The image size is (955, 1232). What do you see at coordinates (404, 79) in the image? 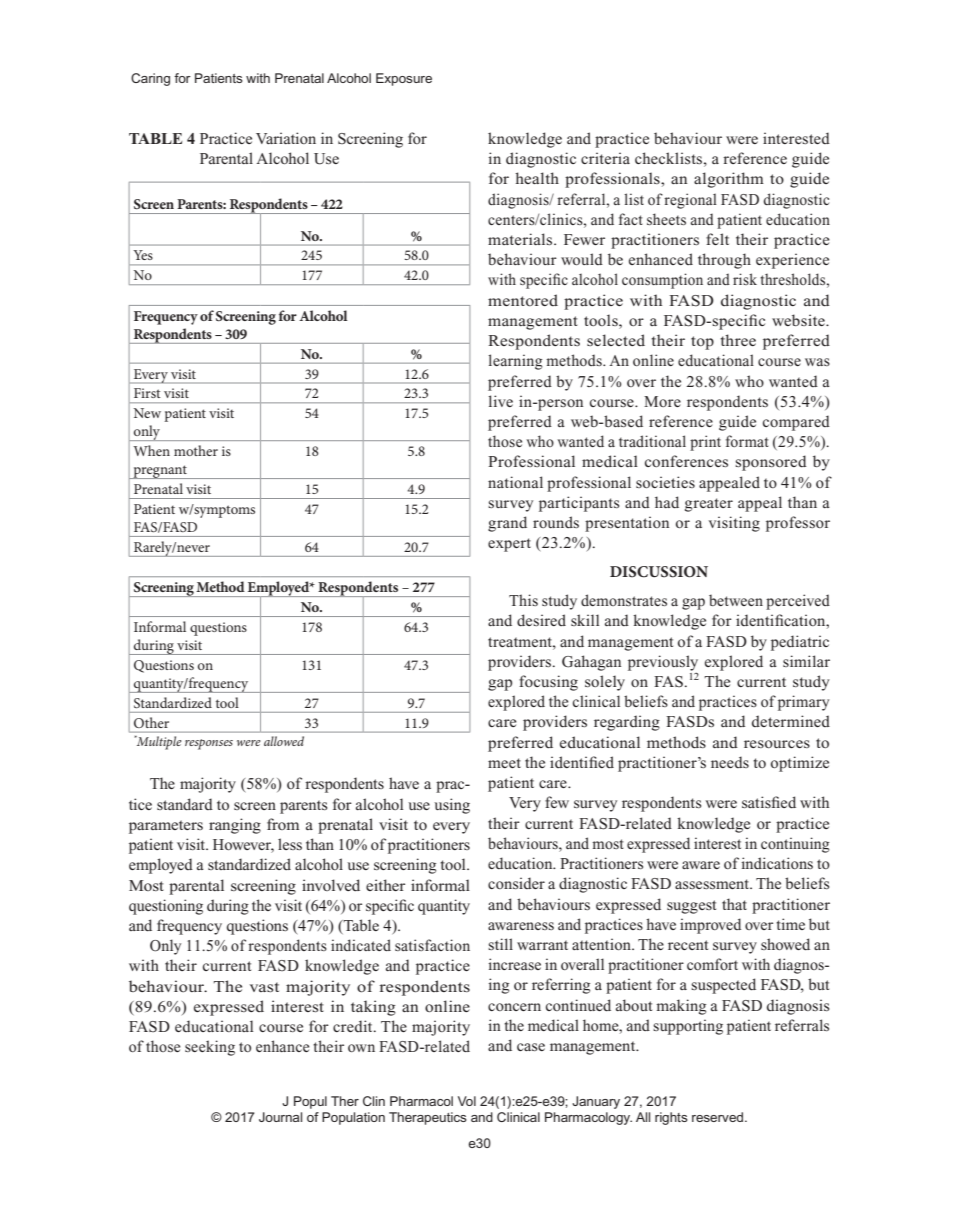
I see `Exposure` at bounding box center [404, 79].
